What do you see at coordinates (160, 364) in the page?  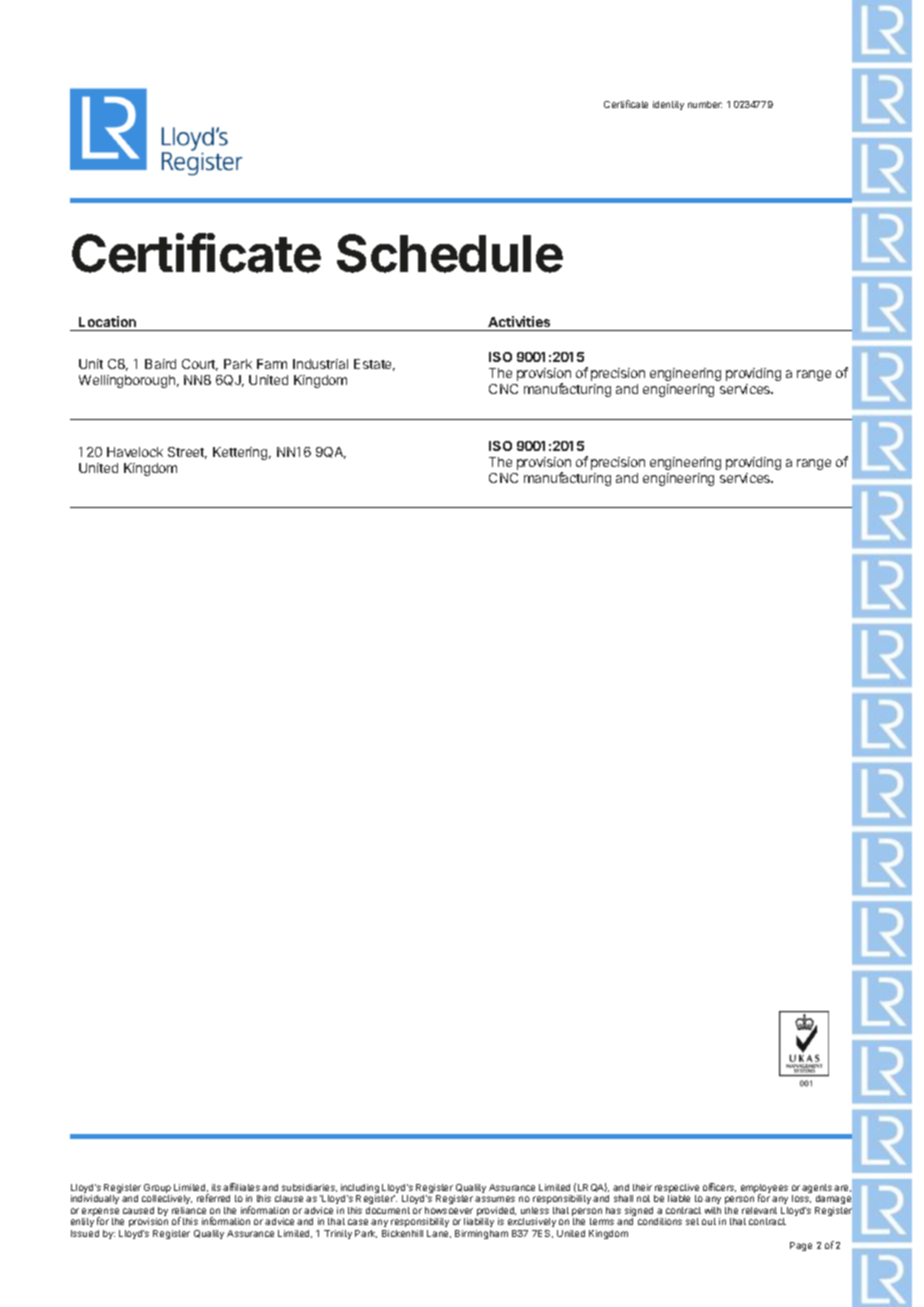 I see `Baird` at bounding box center [160, 364].
